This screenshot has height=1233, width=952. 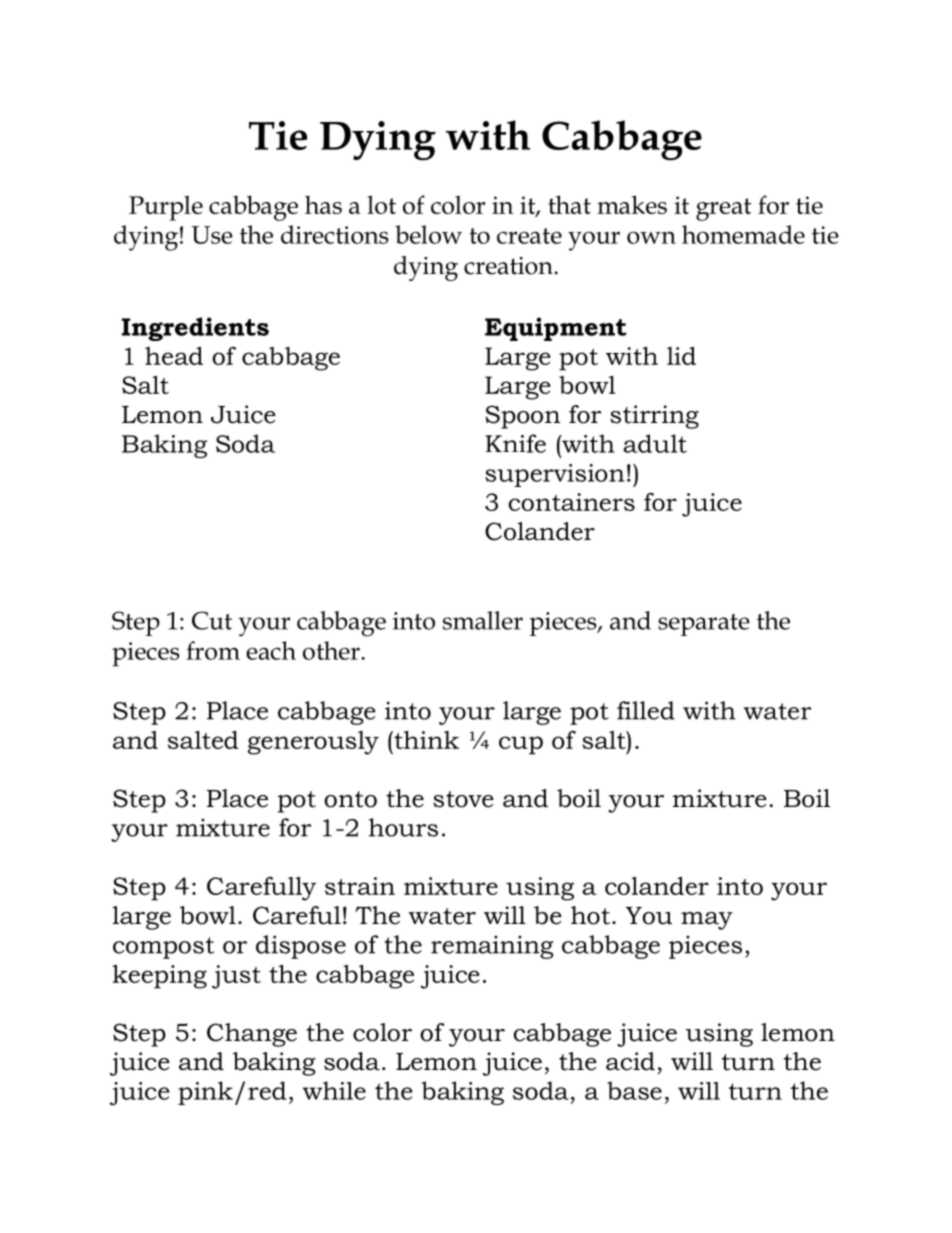 I want to click on separate, so click(x=704, y=625).
